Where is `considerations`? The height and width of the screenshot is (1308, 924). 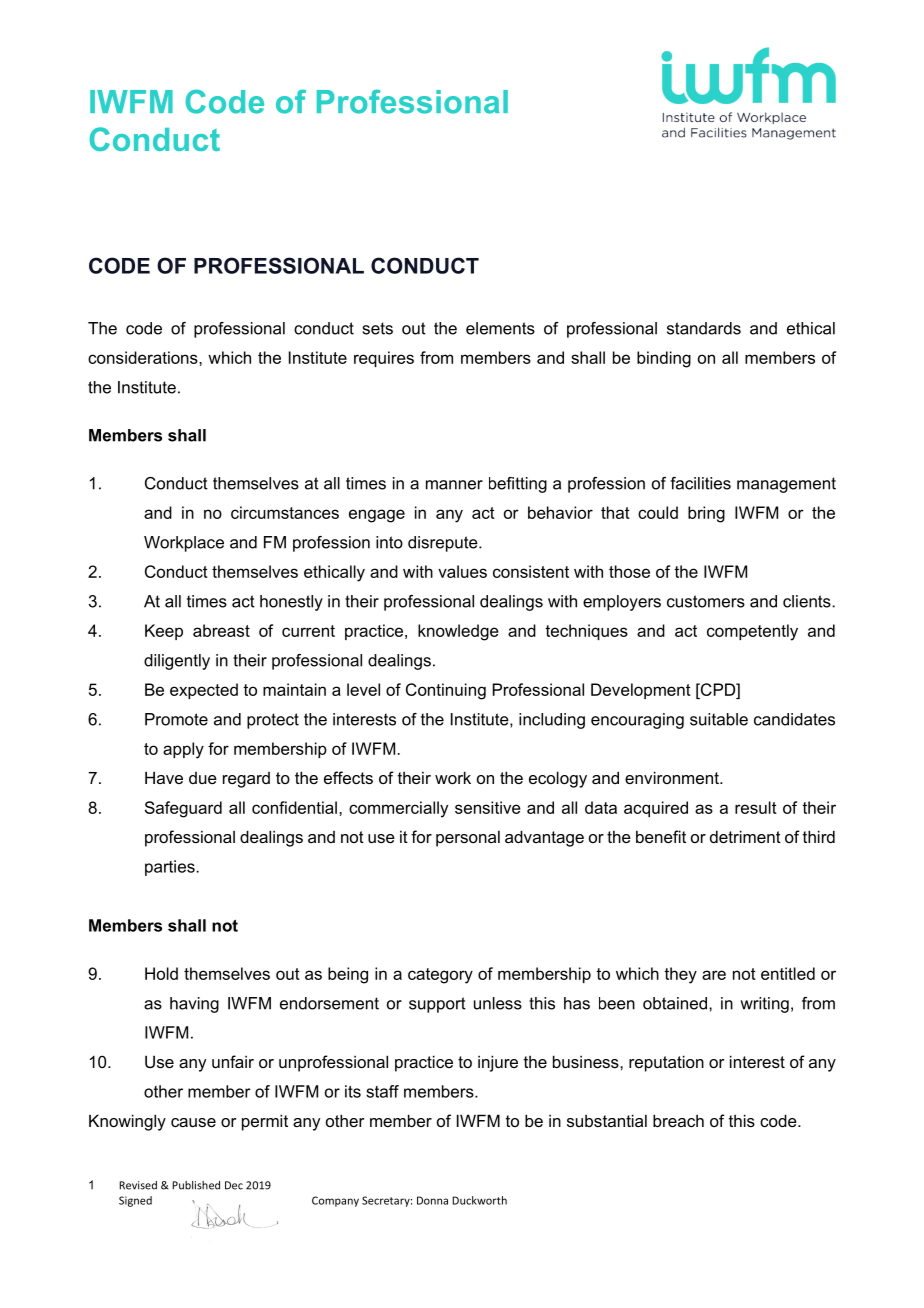 considerations is located at coordinates (144, 357).
